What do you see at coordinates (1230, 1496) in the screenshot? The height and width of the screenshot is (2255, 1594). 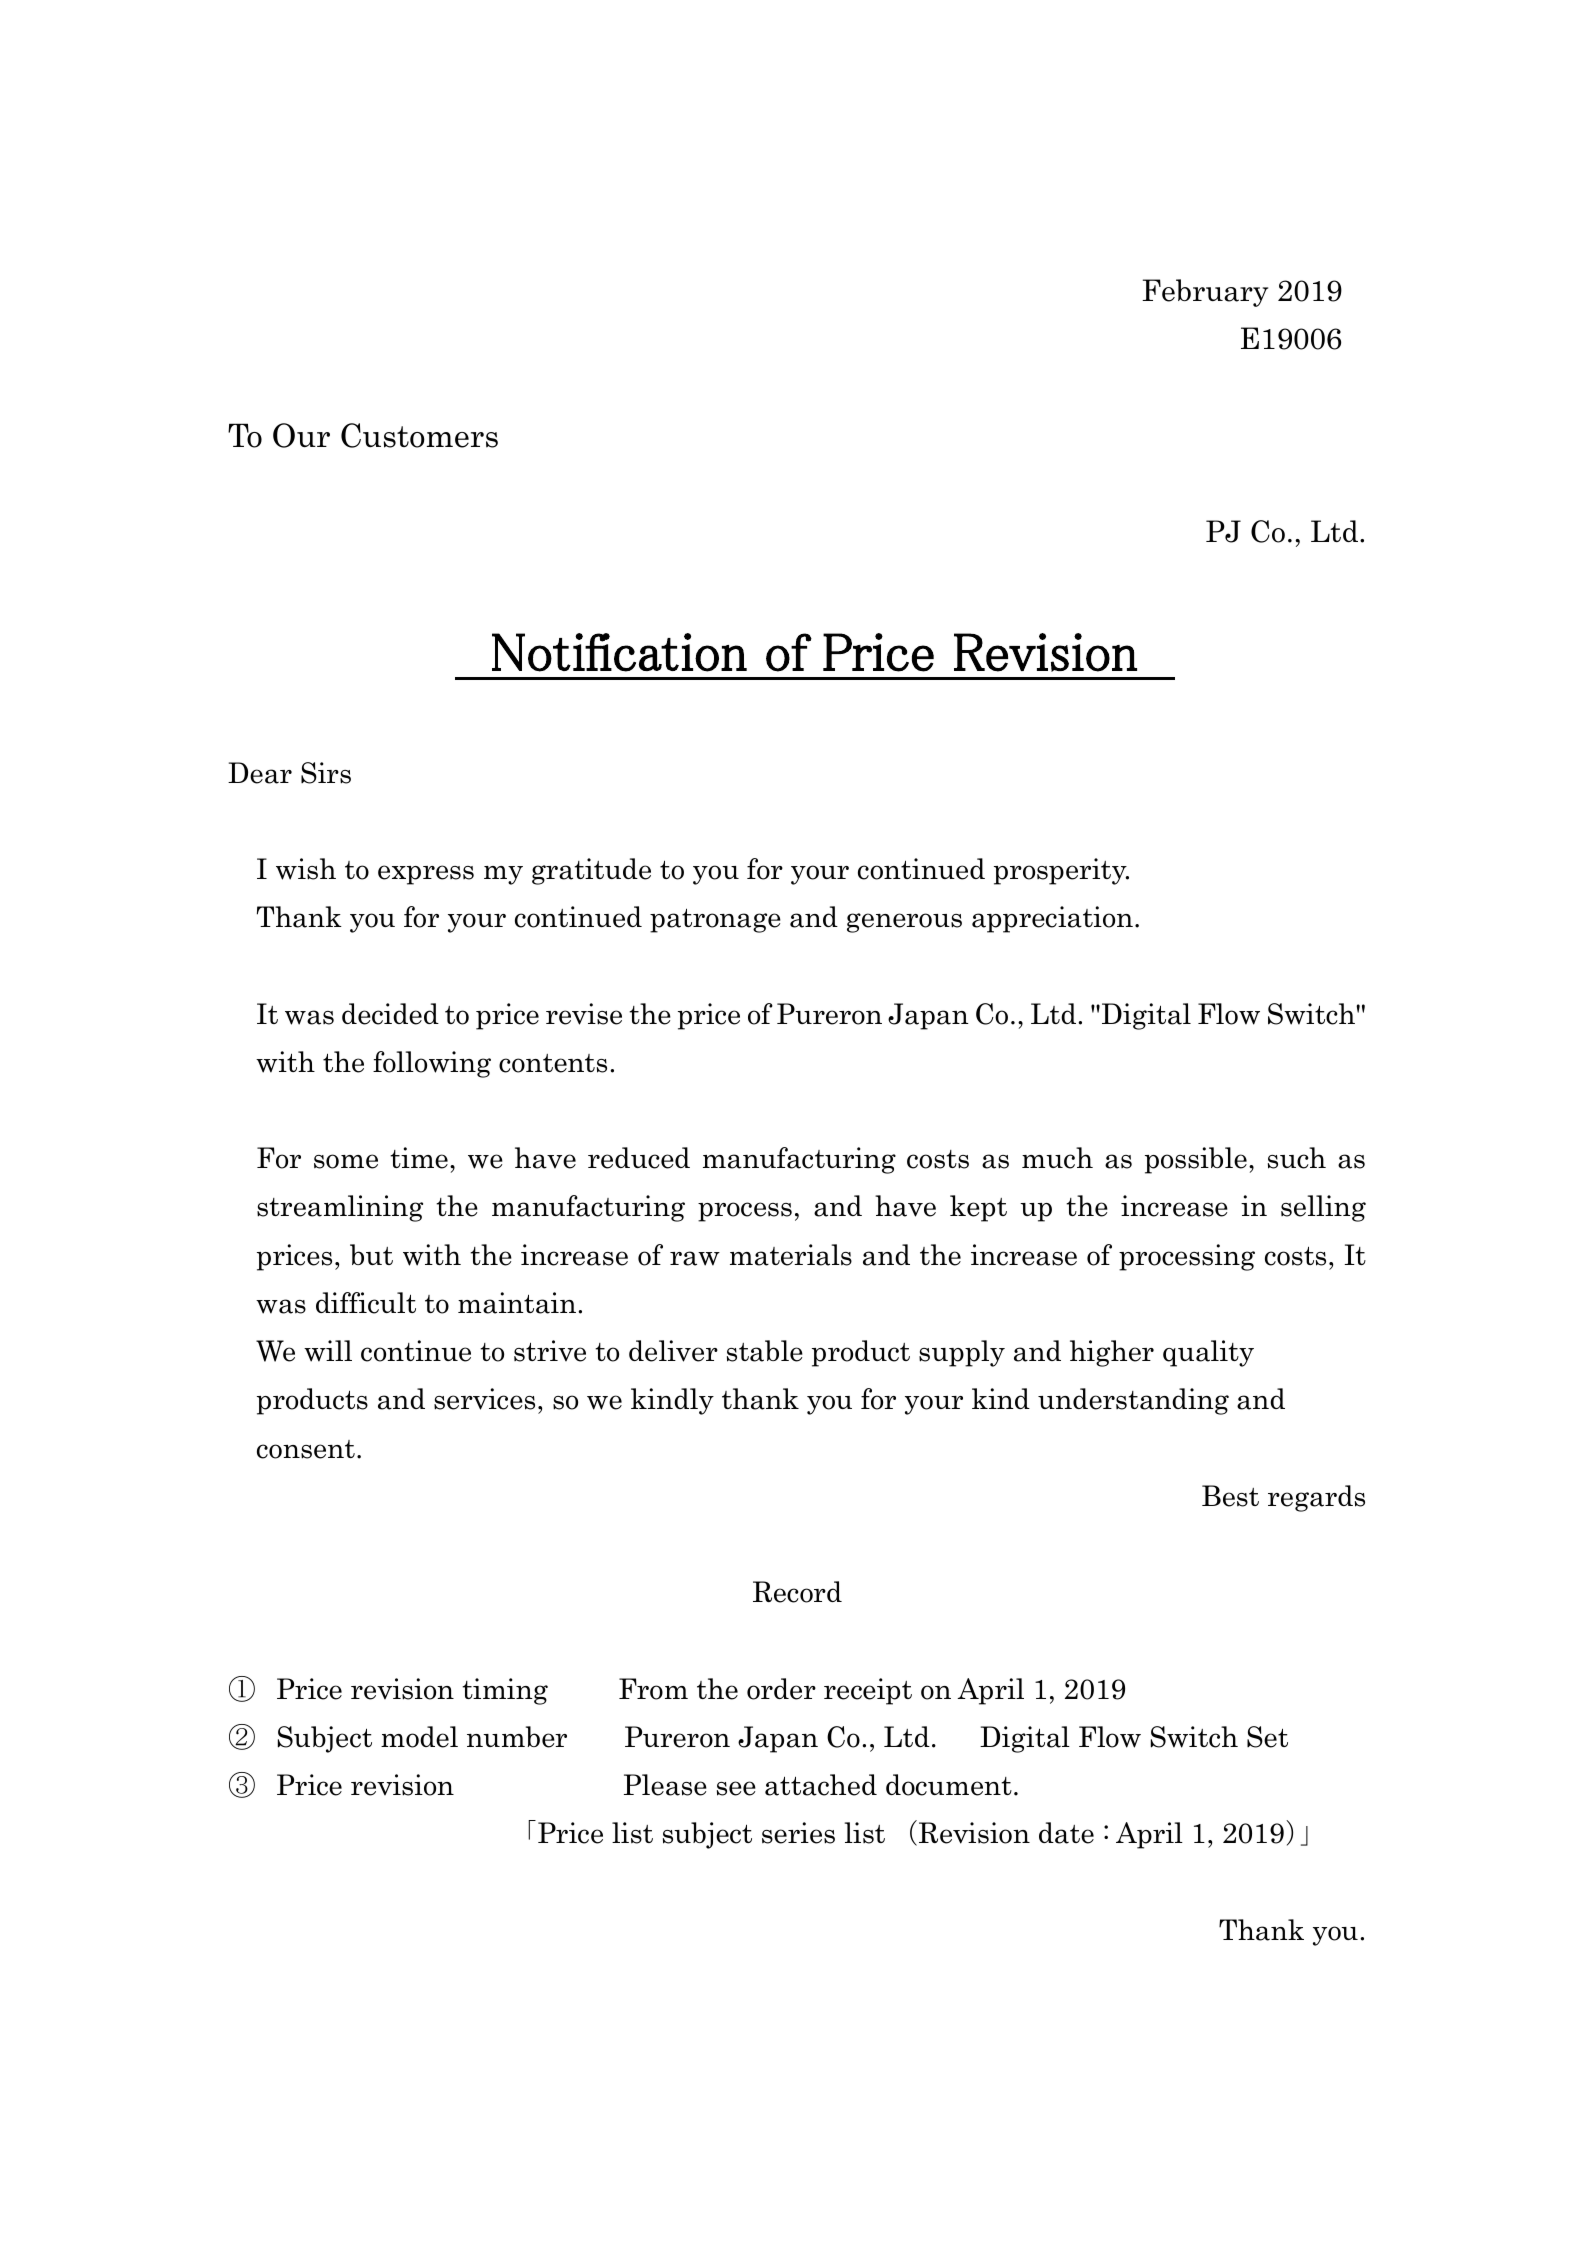 I see `Best` at bounding box center [1230, 1496].
